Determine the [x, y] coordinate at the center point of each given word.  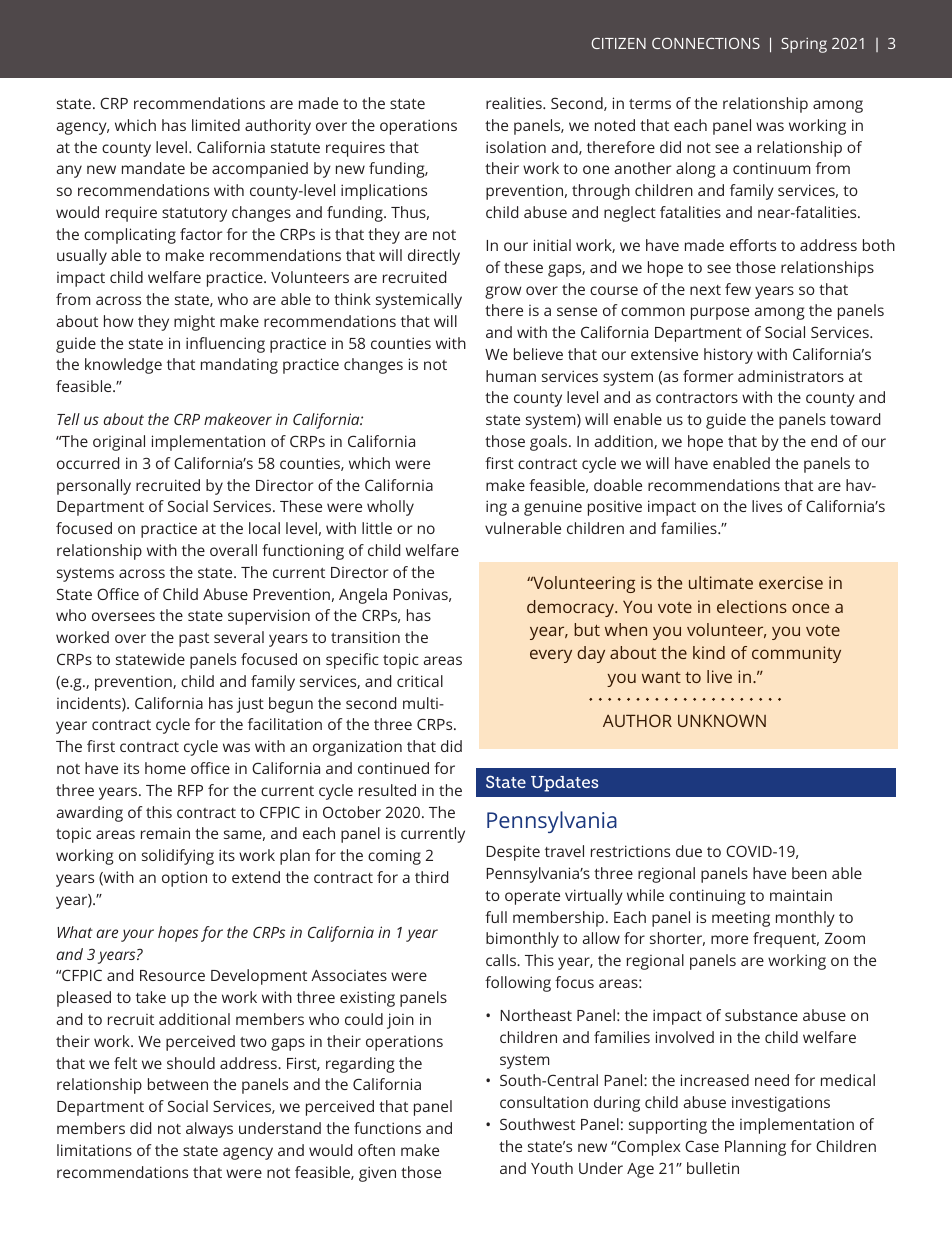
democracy [571, 608]
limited [216, 125]
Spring [804, 45]
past [194, 640]
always [209, 1130]
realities [515, 103]
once [810, 608]
